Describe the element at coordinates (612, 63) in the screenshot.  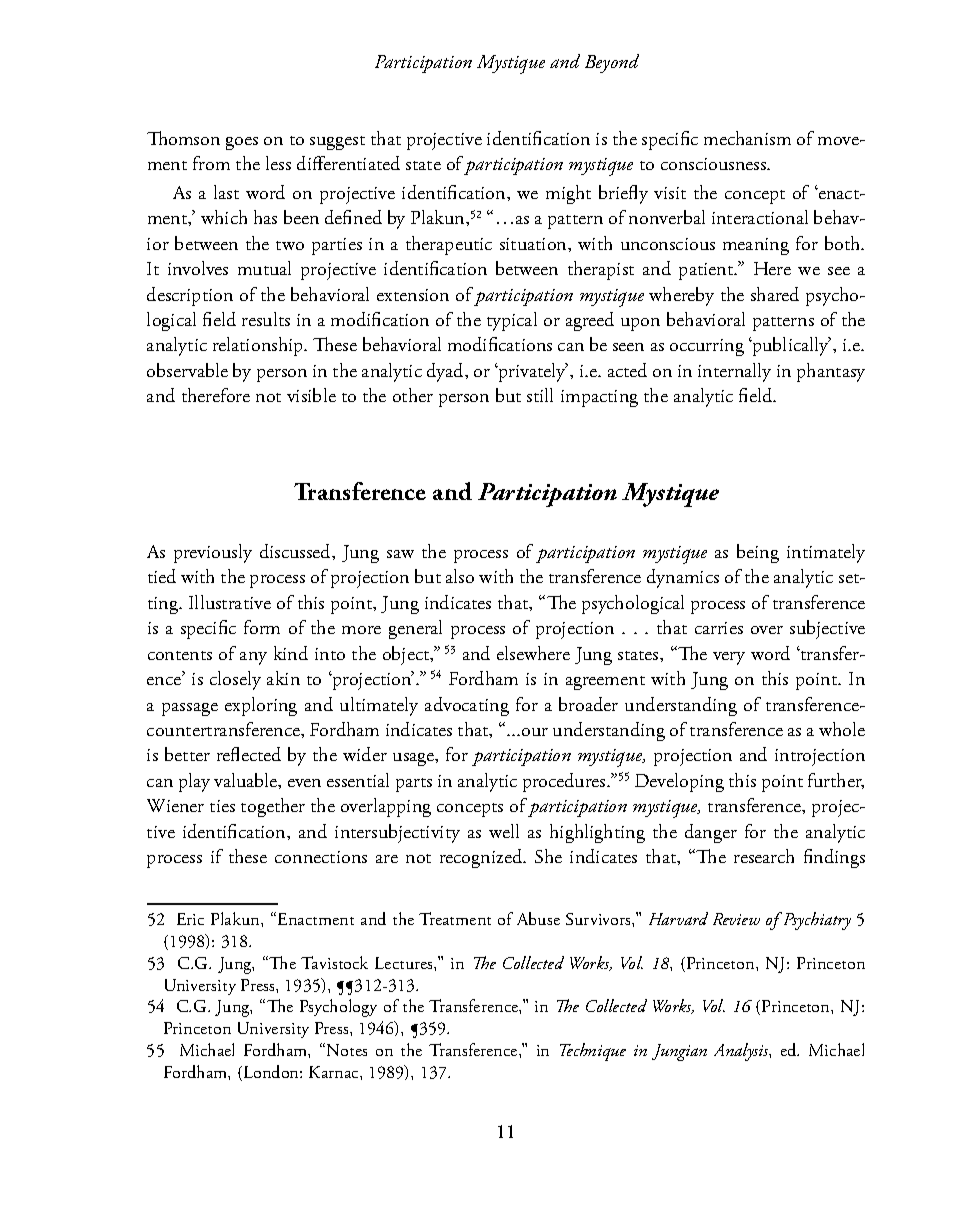
I see `Beyond` at that location.
